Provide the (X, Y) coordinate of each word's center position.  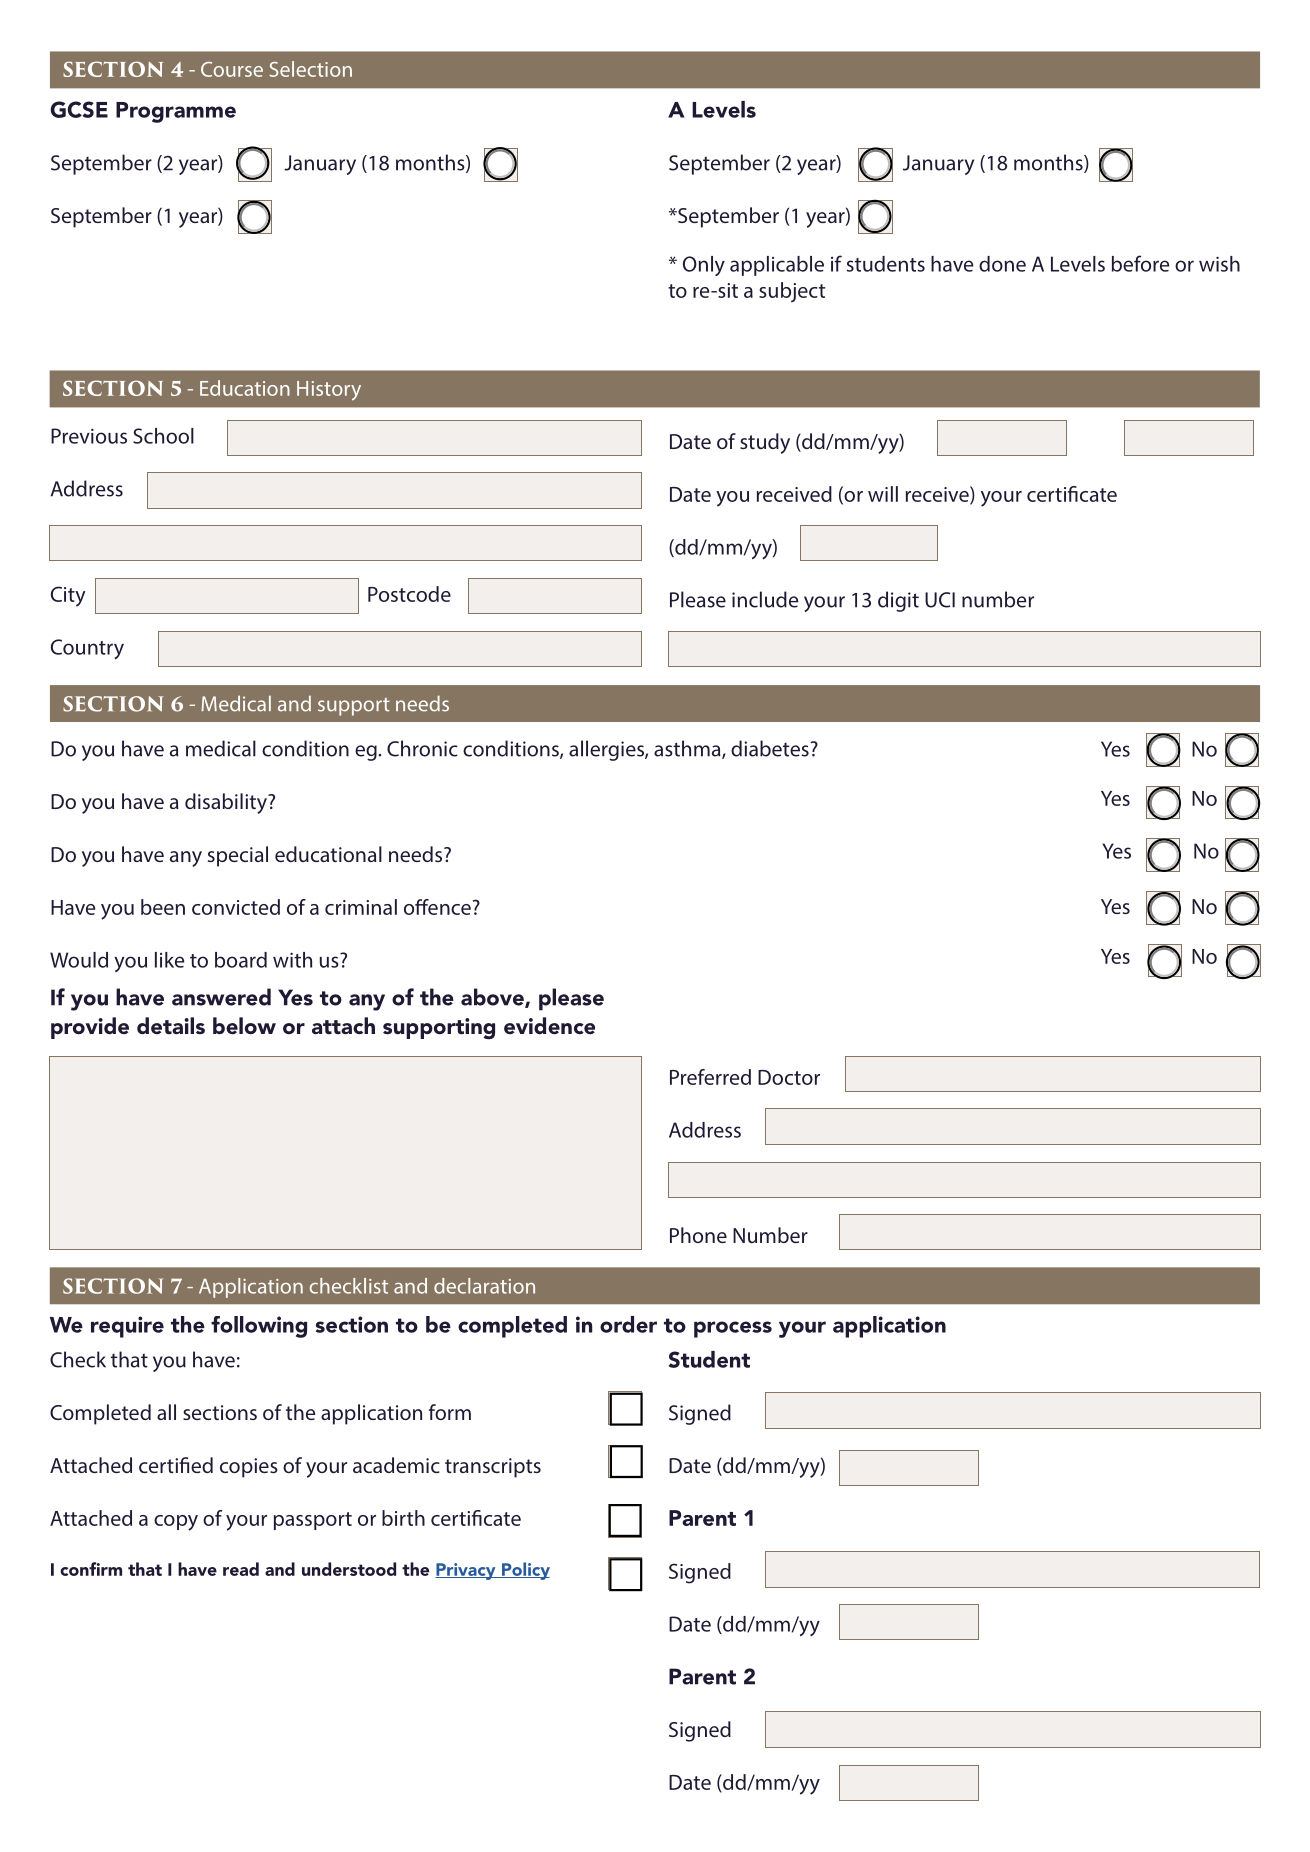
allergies (607, 750)
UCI (940, 600)
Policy (525, 1571)
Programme (176, 112)
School (163, 436)
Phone (698, 1235)
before (1140, 263)
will (883, 494)
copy (176, 1523)
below (244, 1026)
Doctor (789, 1077)
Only (704, 266)
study (765, 443)
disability (227, 803)
